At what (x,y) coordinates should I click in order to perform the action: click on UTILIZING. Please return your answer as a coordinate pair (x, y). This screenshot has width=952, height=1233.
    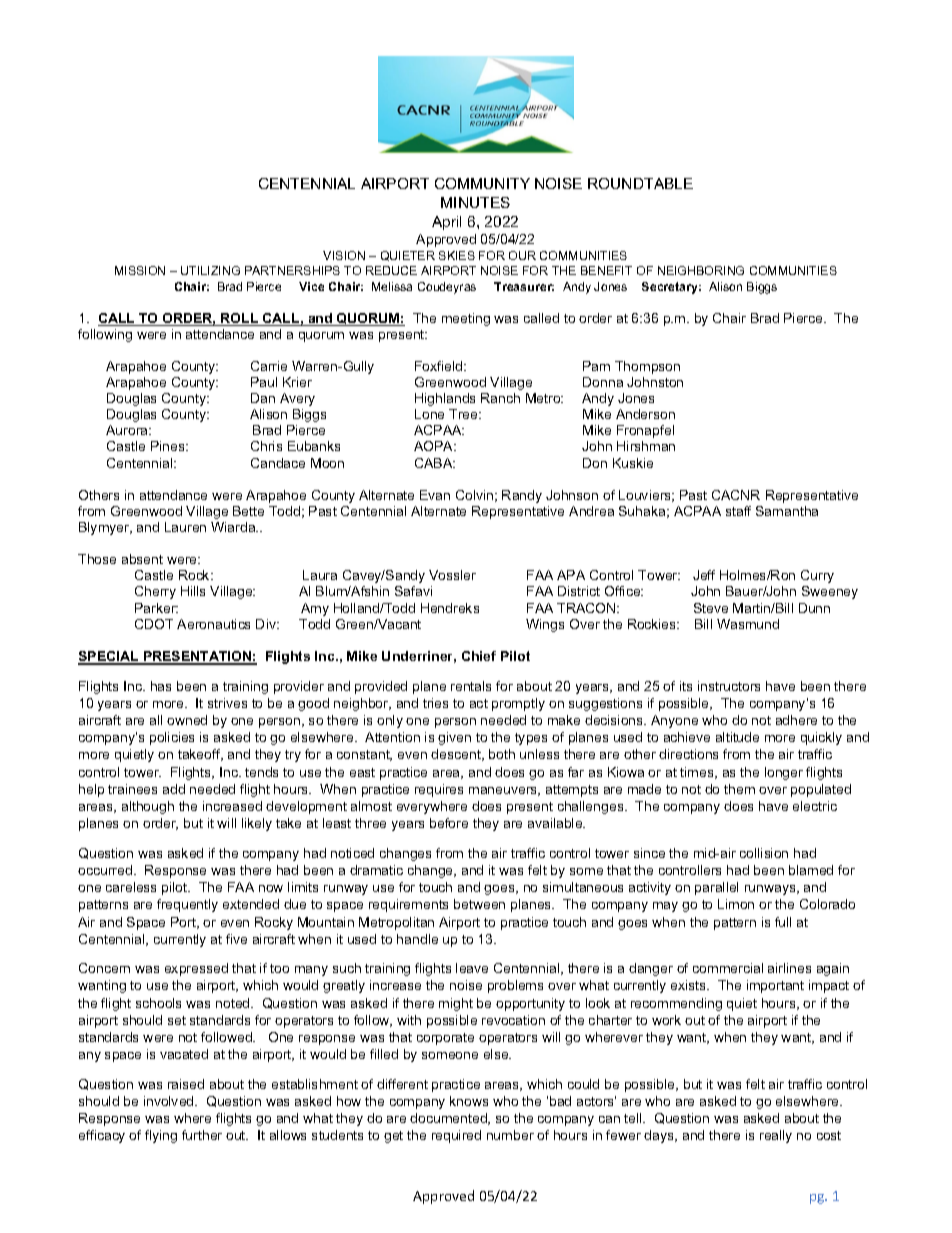
    Looking at the image, I should click on (210, 270).
